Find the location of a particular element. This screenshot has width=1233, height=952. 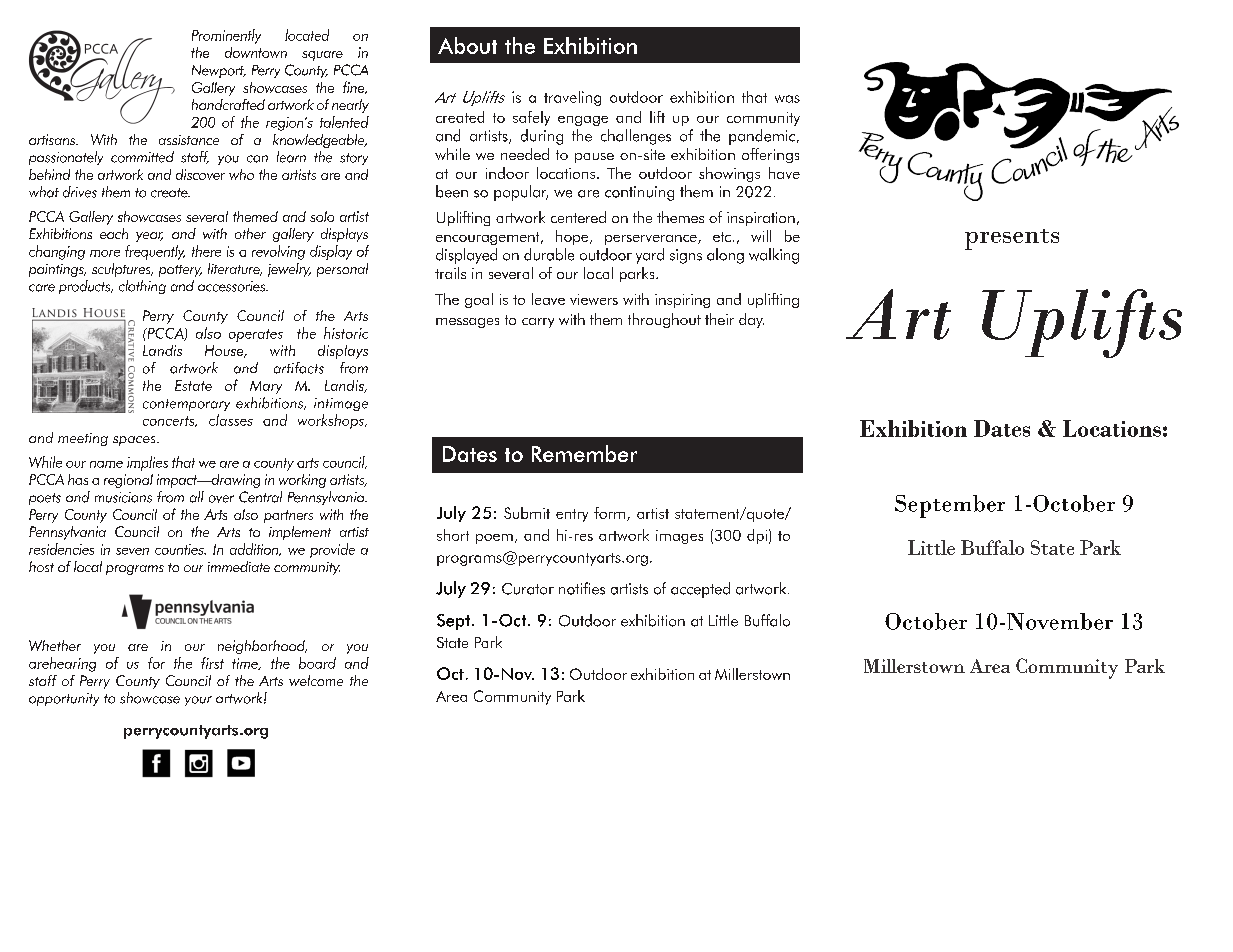

images is located at coordinates (679, 537).
